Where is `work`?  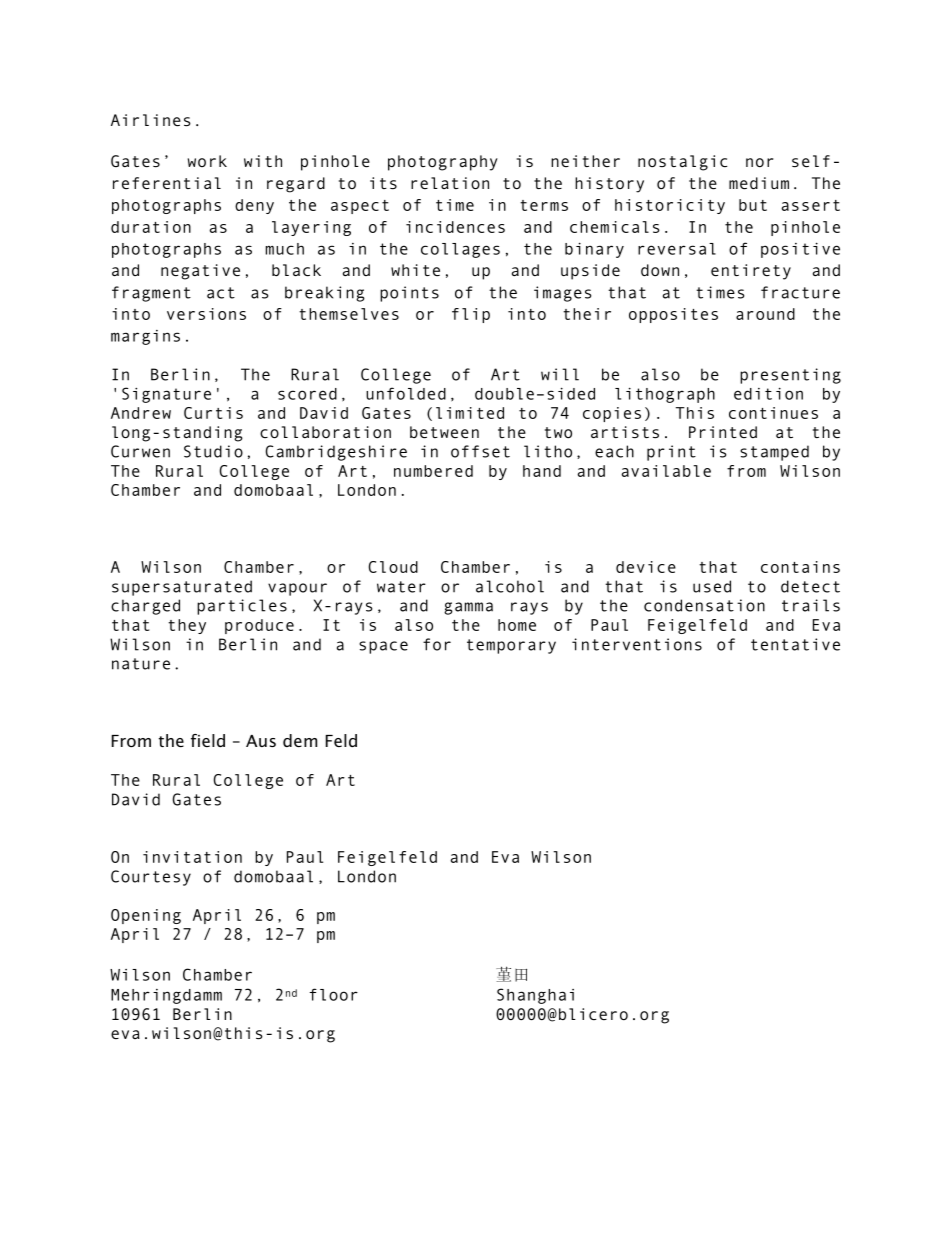 work is located at coordinates (207, 161).
